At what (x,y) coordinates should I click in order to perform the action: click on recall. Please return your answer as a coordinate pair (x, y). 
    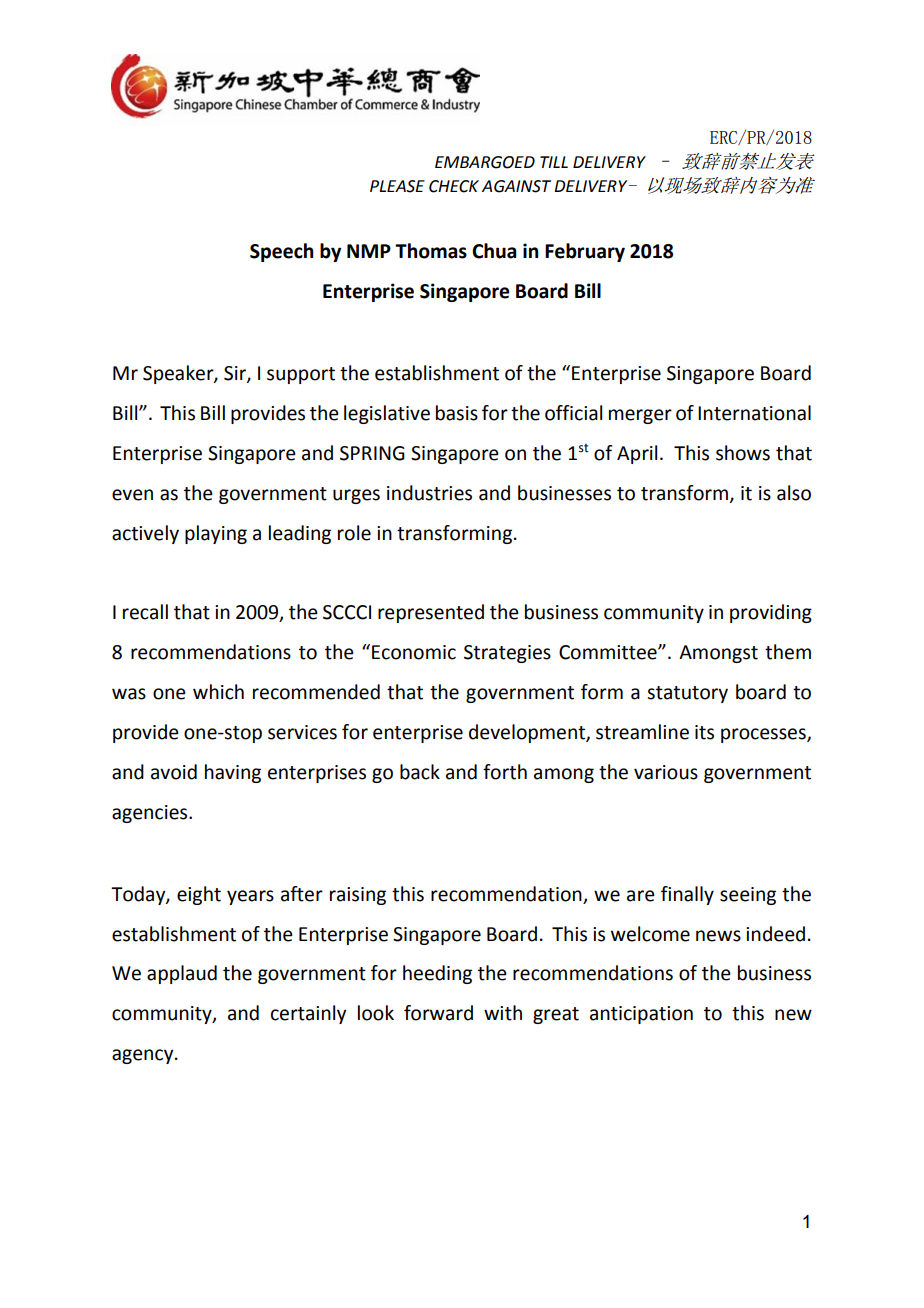
    Looking at the image, I should click on (145, 612).
